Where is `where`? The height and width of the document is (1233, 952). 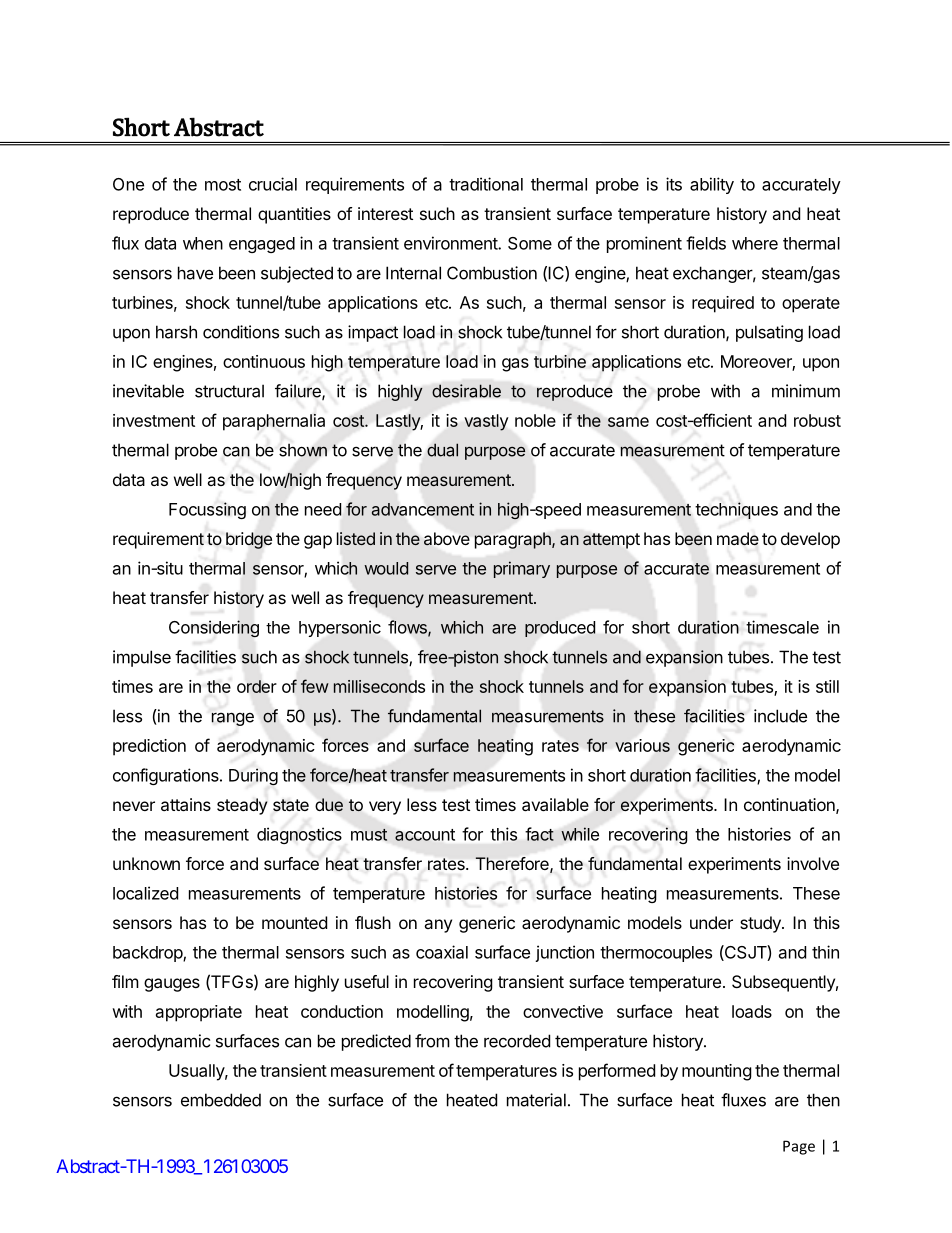 where is located at coordinates (755, 243).
